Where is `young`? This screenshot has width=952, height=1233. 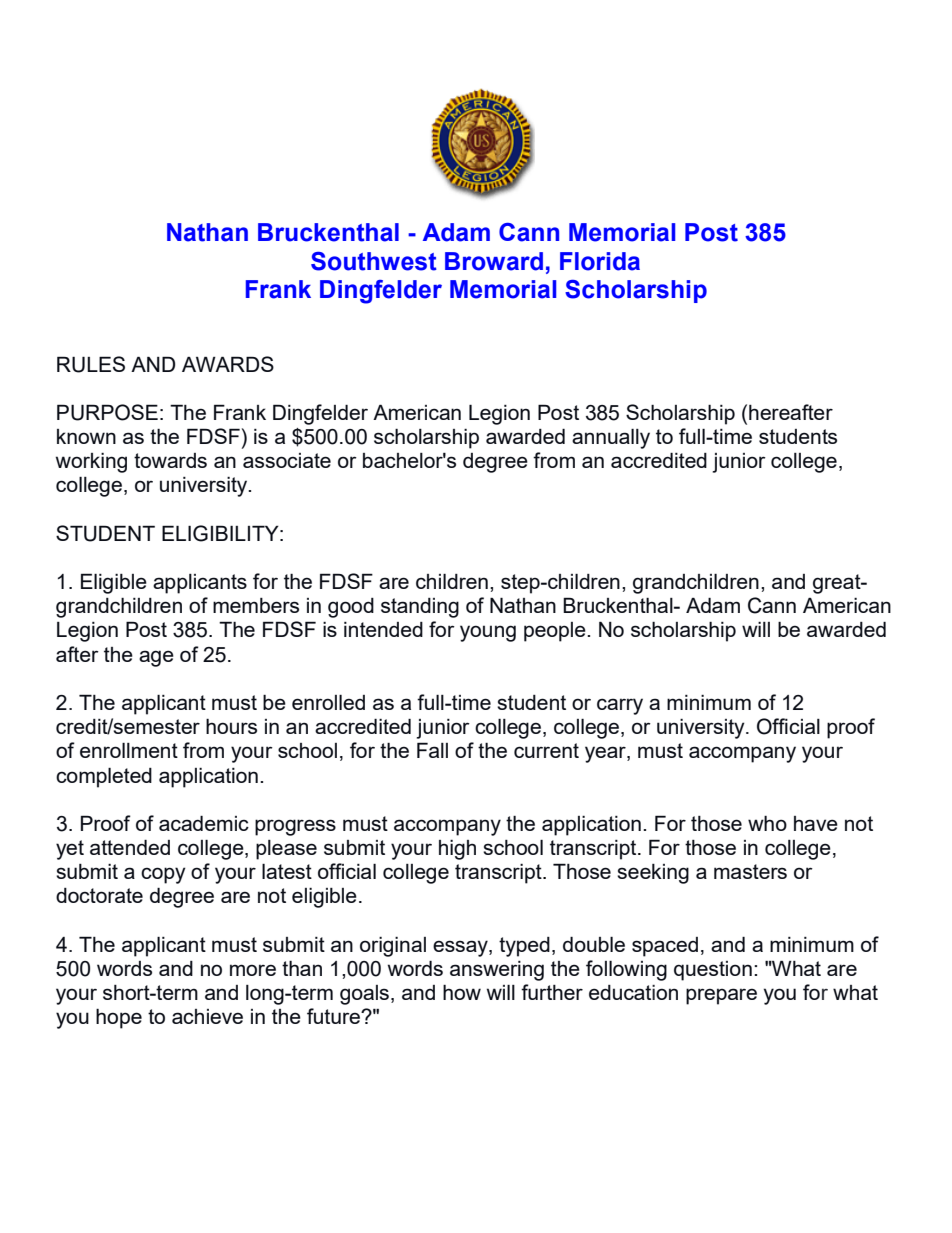
young is located at coordinates (488, 633).
